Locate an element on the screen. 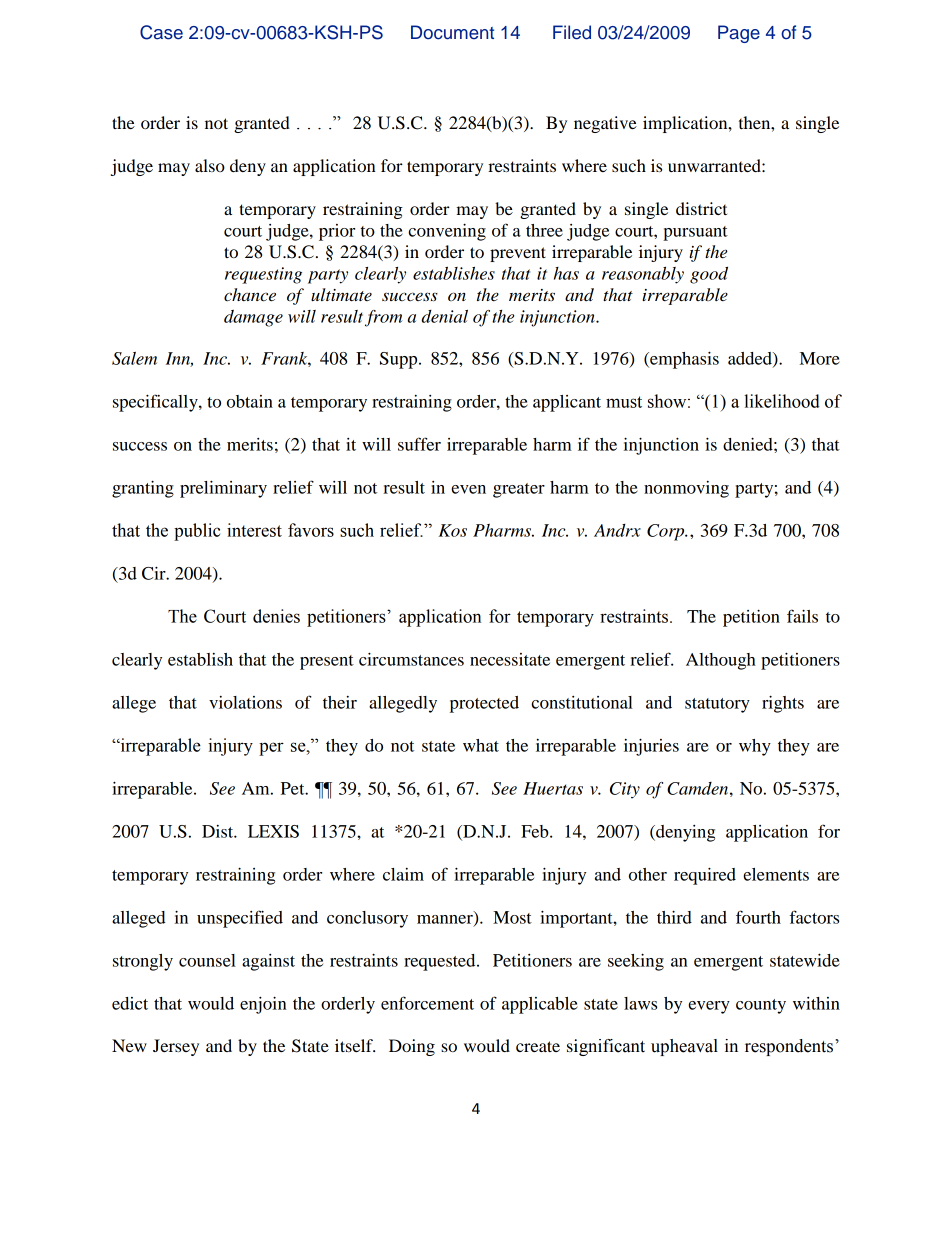  denial is located at coordinates (444, 316).
